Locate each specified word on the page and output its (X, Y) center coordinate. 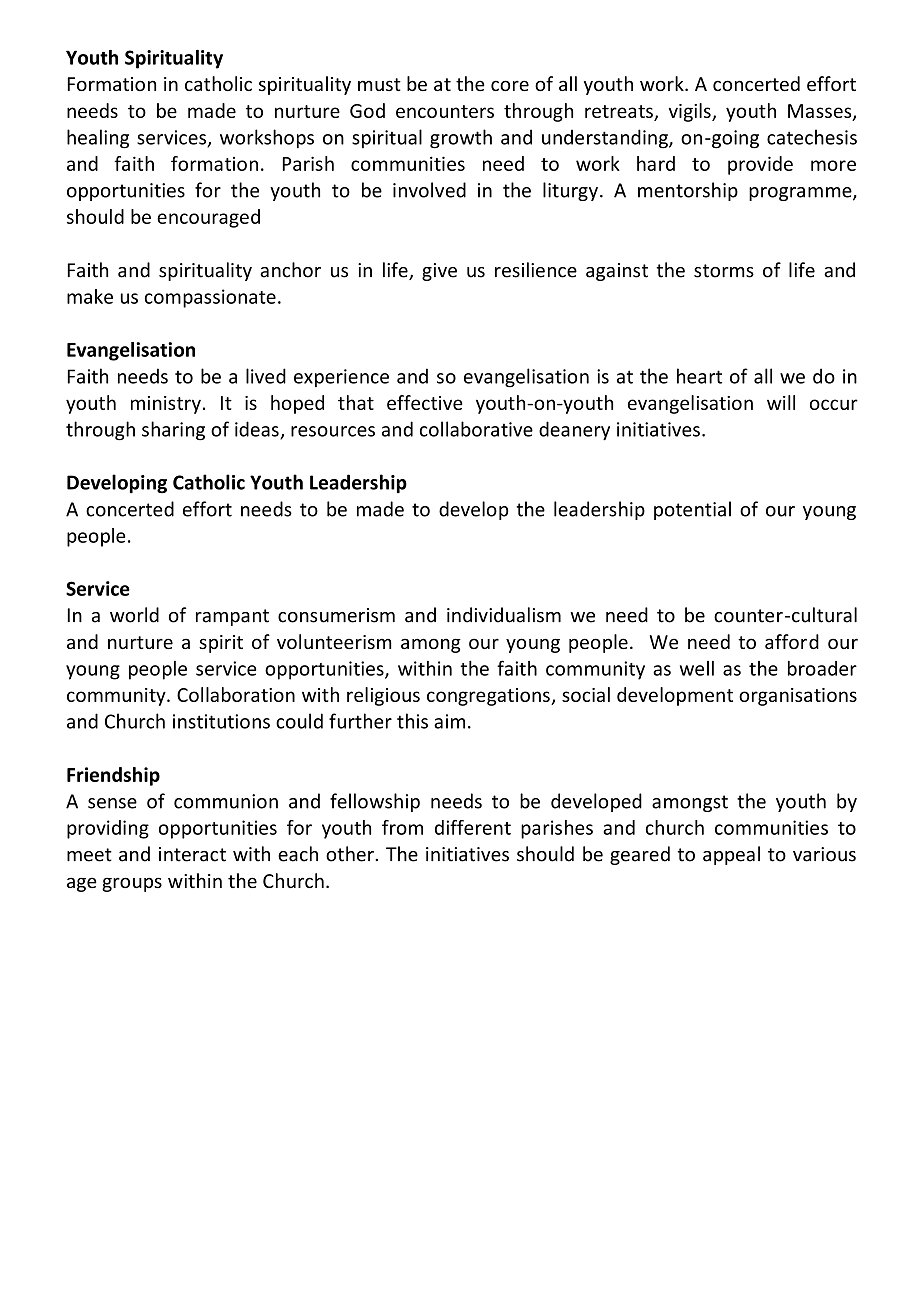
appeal (731, 855)
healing (98, 139)
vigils (691, 112)
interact (192, 854)
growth (461, 139)
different (473, 827)
